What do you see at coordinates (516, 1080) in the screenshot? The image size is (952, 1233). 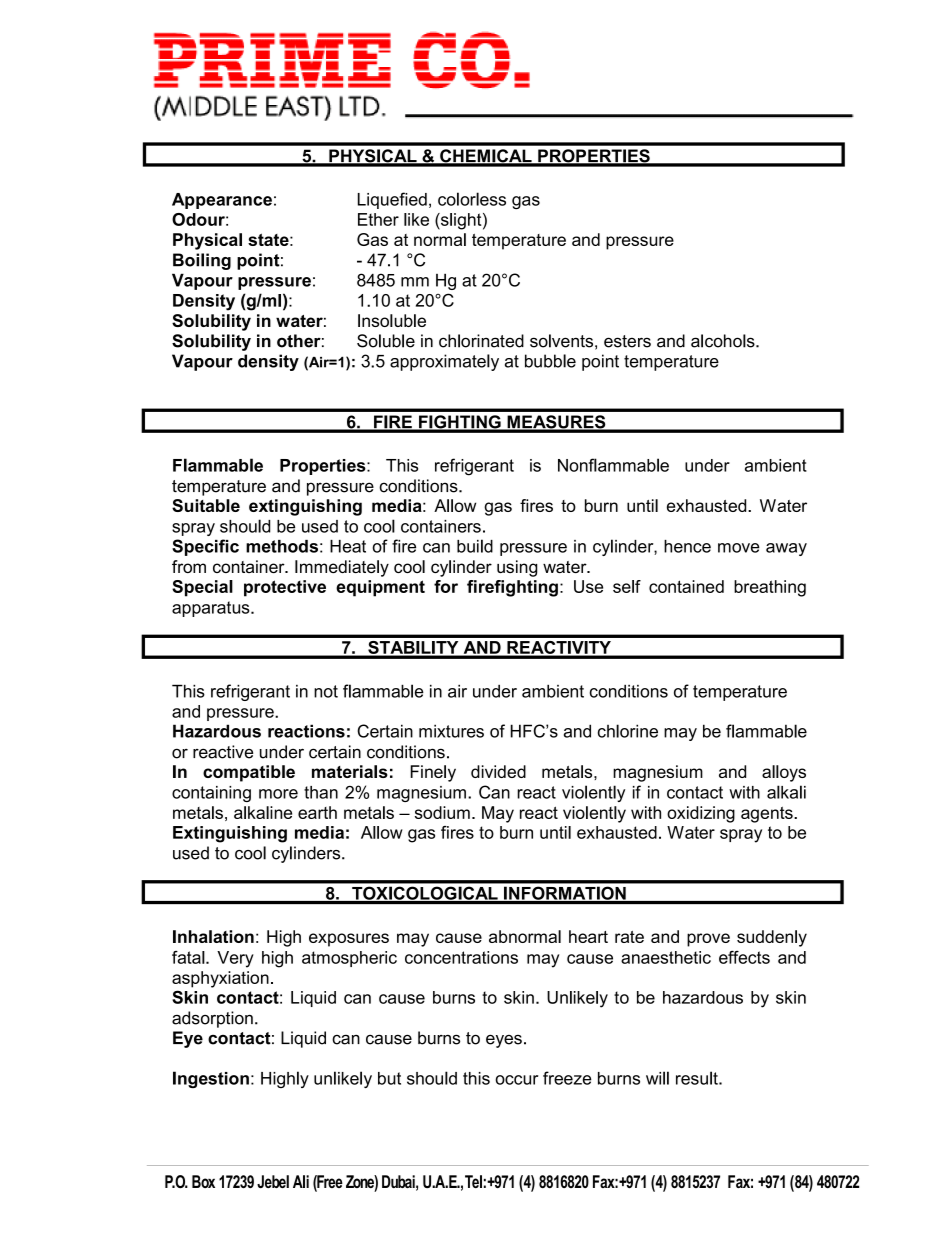 I see `occur` at bounding box center [516, 1080].
